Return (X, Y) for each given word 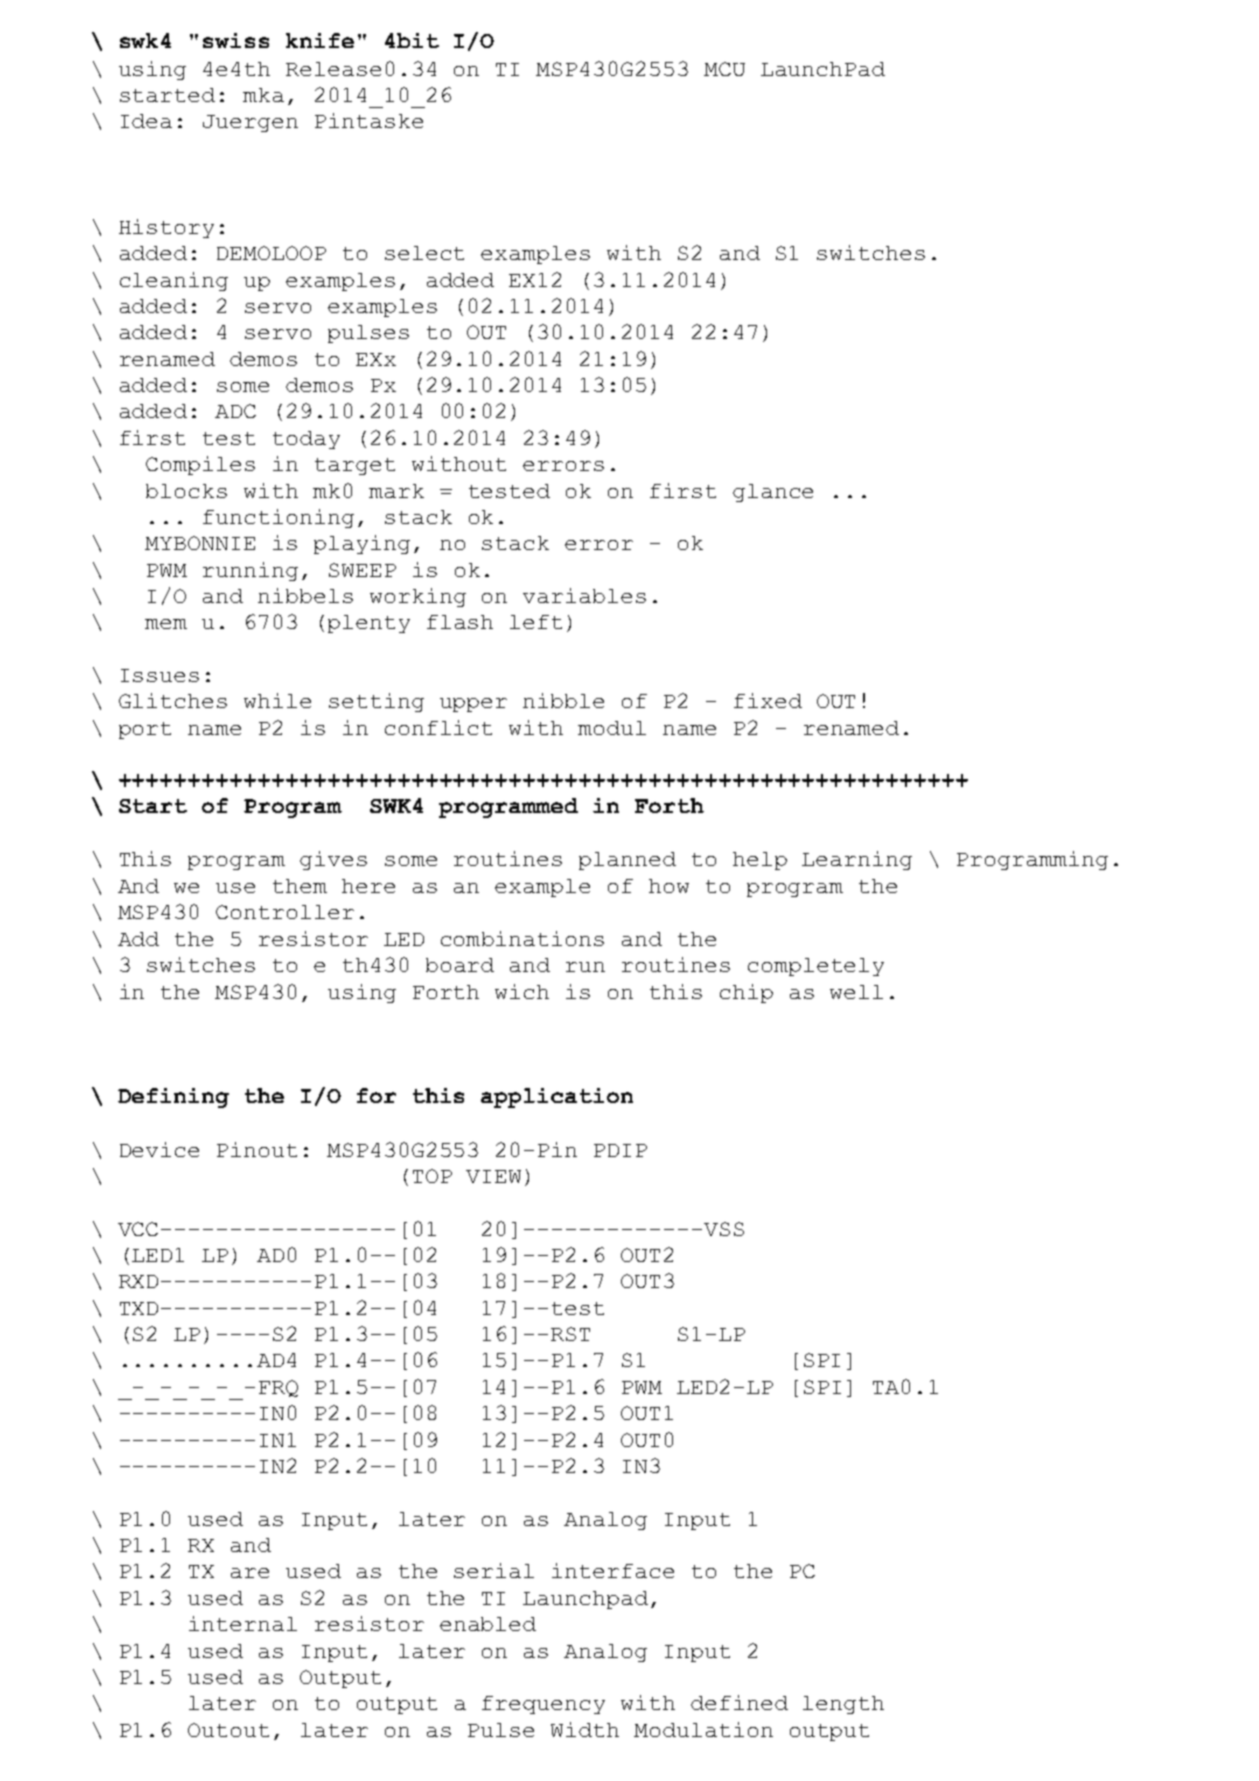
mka (263, 95)
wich (522, 991)
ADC (235, 411)
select (424, 253)
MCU (724, 69)
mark (396, 491)
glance (773, 493)
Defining (173, 1098)
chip (746, 993)
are (250, 1573)
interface (613, 1570)
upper (473, 705)
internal (243, 1623)
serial (494, 1570)
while (277, 700)
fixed (768, 700)
